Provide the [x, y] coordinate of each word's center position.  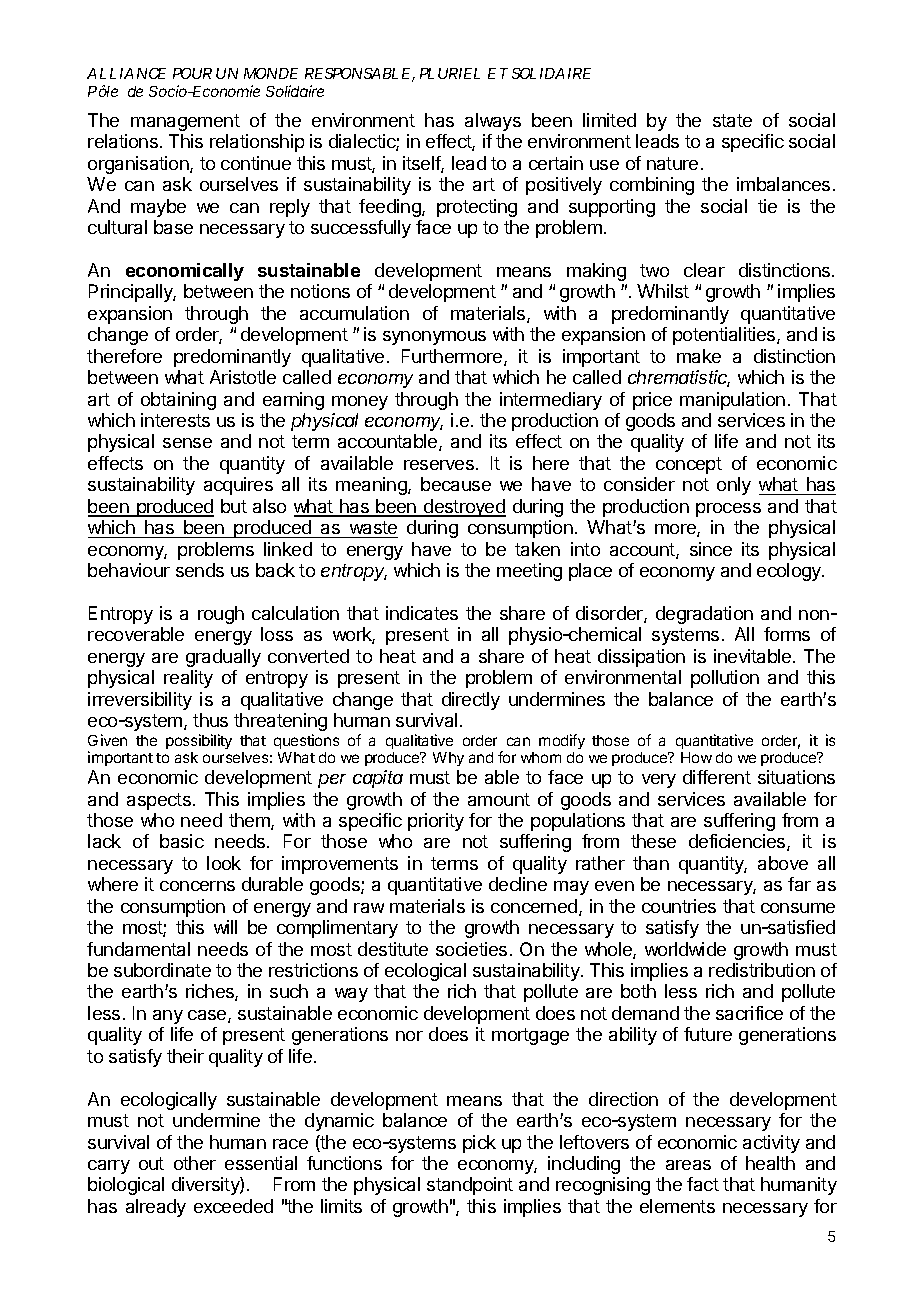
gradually [223, 658]
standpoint [470, 1186]
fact [703, 1184]
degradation [704, 615]
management [185, 122]
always [493, 122]
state [732, 120]
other [195, 1163]
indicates [422, 613]
